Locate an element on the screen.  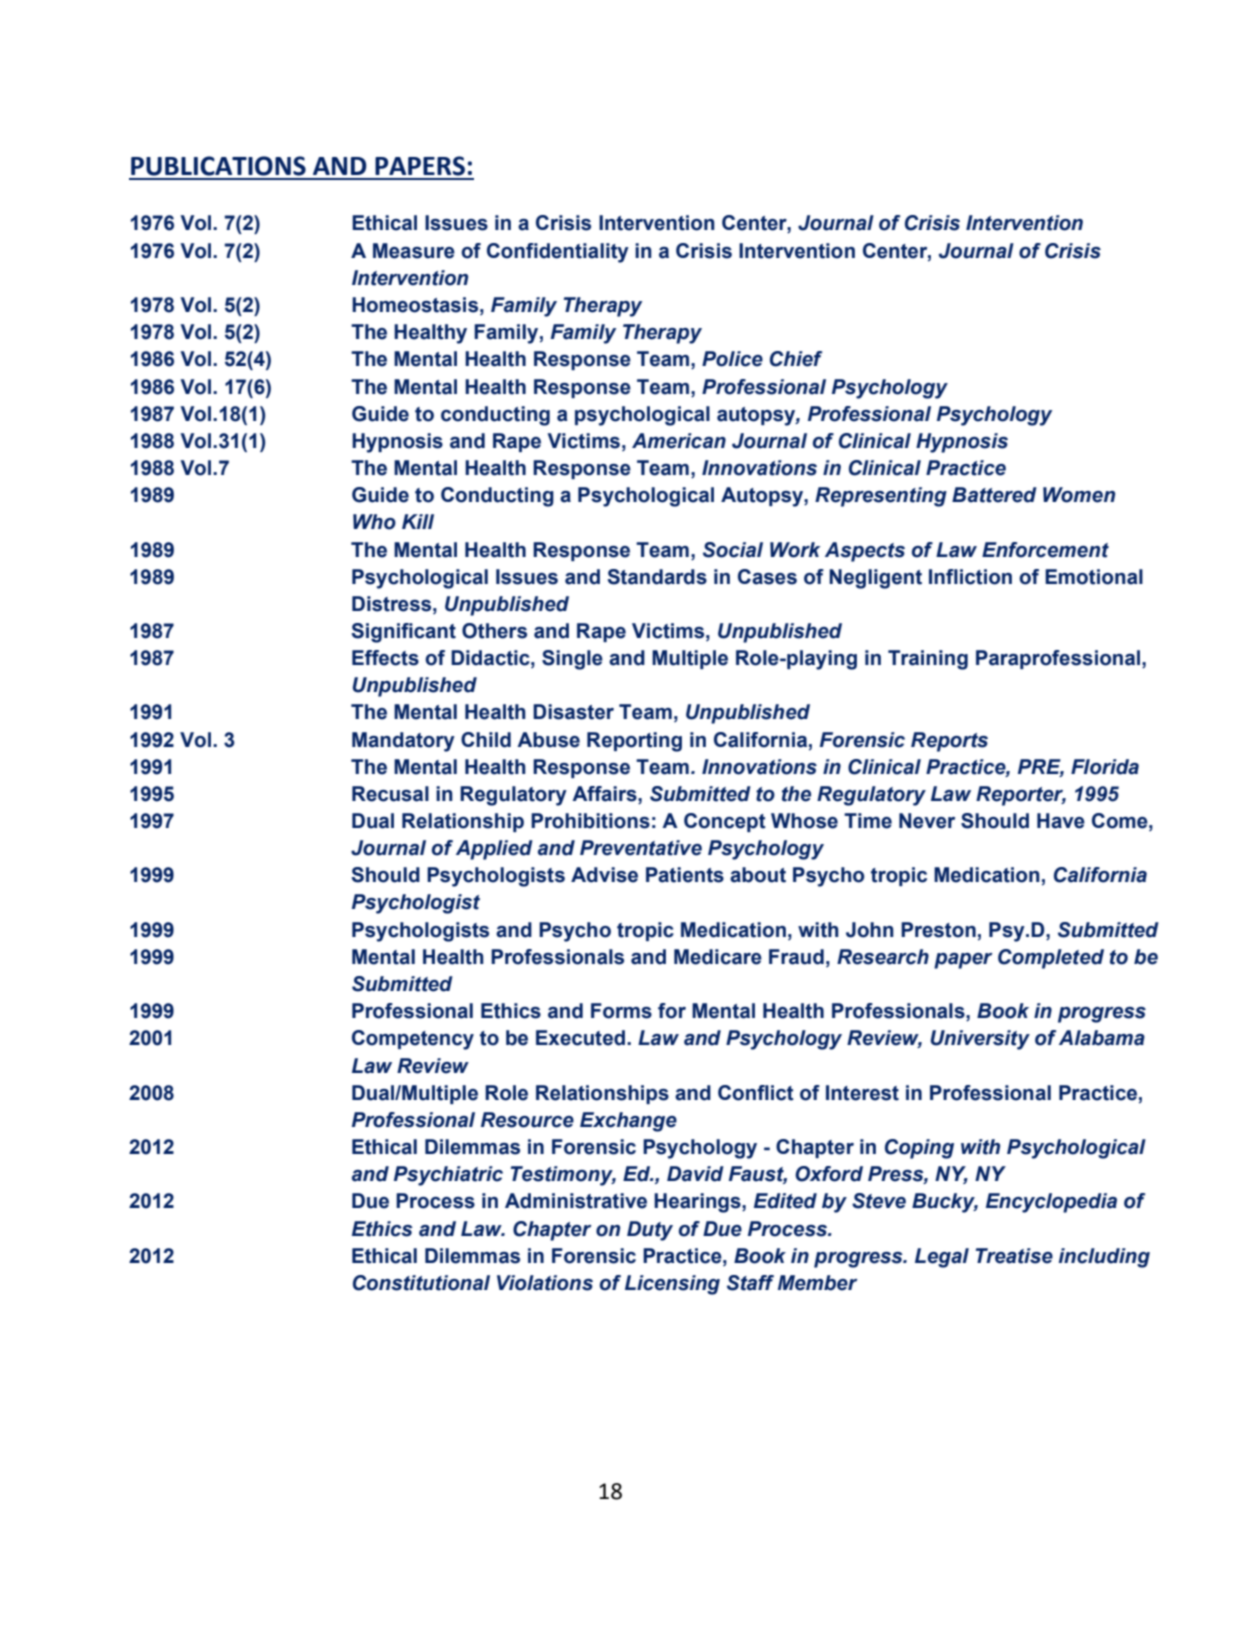
Enforcement is located at coordinates (1045, 550).
